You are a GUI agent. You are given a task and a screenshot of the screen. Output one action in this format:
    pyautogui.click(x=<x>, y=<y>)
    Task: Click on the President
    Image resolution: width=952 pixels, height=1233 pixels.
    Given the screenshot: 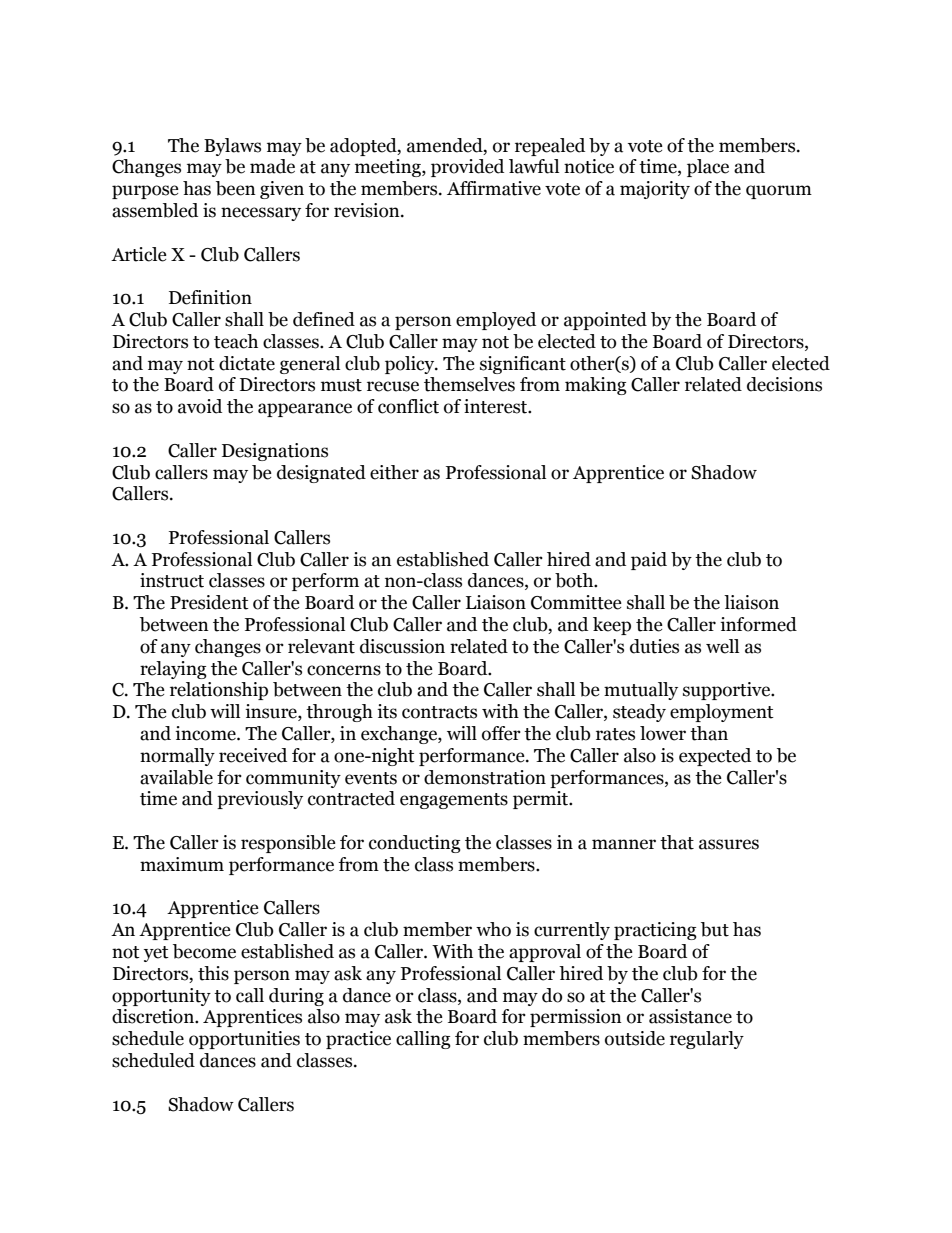 What is the action you would take?
    pyautogui.click(x=209, y=602)
